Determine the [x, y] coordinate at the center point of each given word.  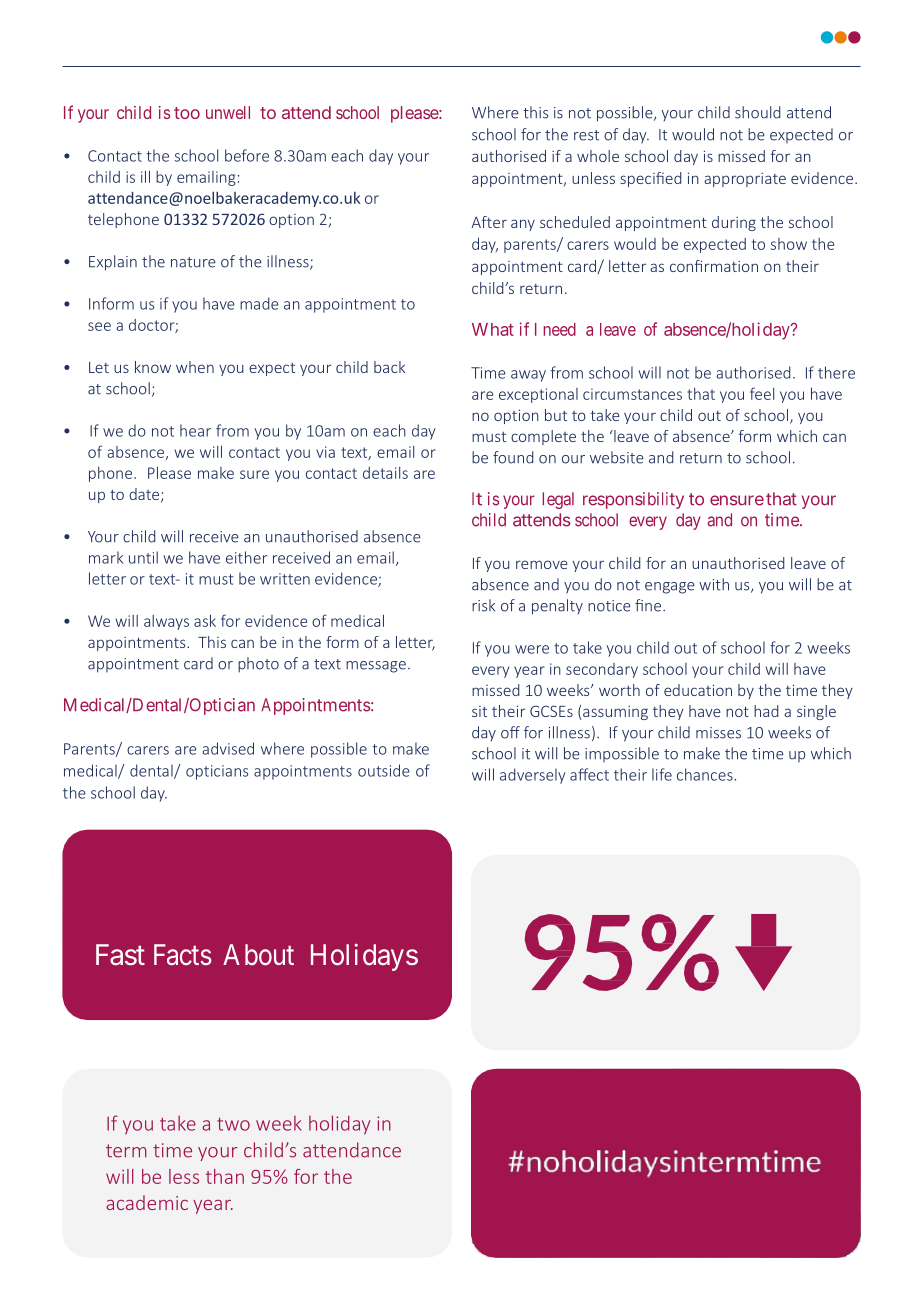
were [532, 649]
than [225, 1176]
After [489, 222]
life [662, 774]
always [166, 622]
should [758, 112]
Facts [183, 955]
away [528, 376]
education [698, 690]
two [233, 1124]
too [187, 113]
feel [762, 393]
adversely [533, 776]
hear [195, 430]
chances [706, 774]
